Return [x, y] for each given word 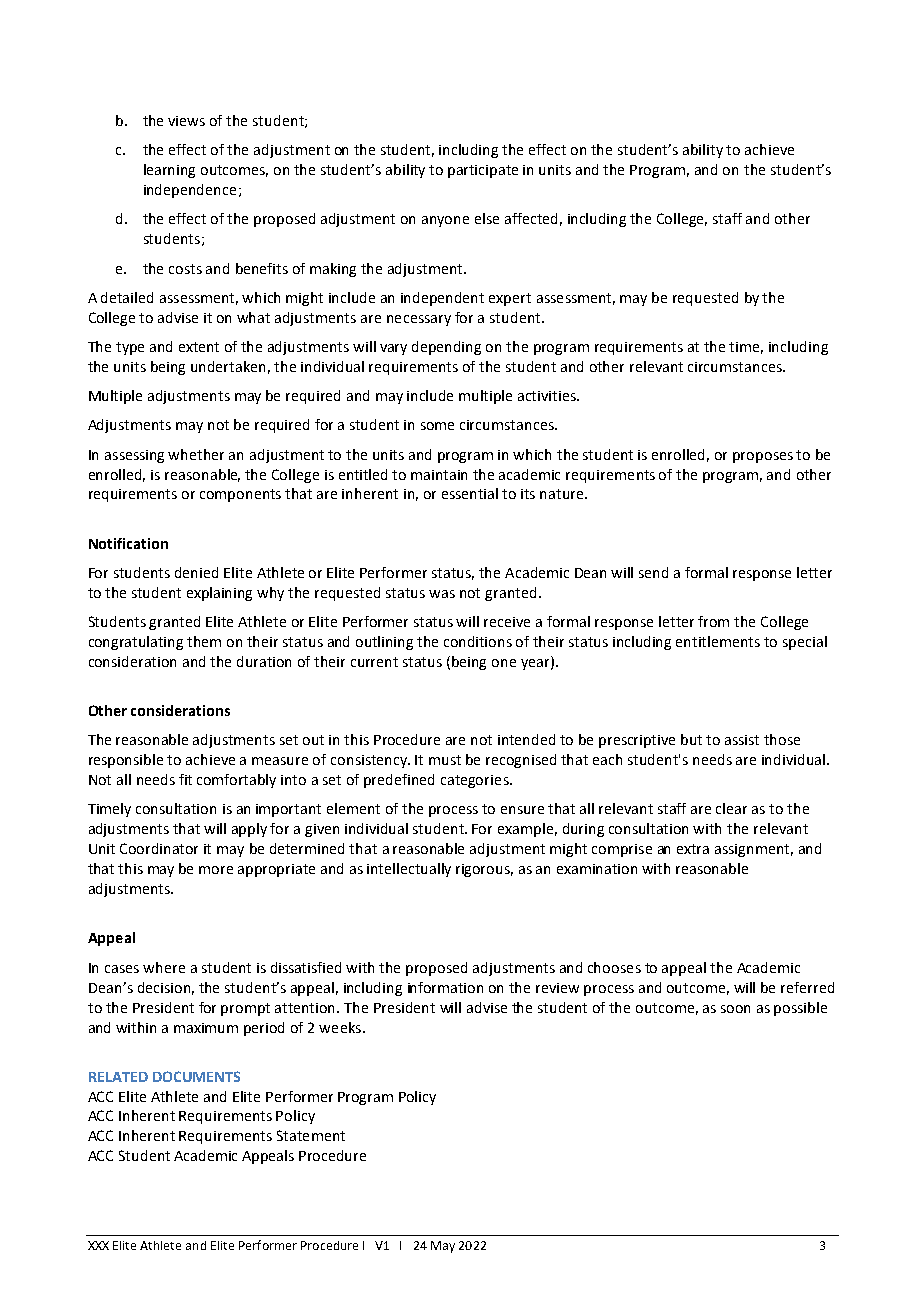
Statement [311, 1135]
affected [531, 218]
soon [735, 1009]
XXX [98, 1245]
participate [483, 171]
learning [169, 171]
